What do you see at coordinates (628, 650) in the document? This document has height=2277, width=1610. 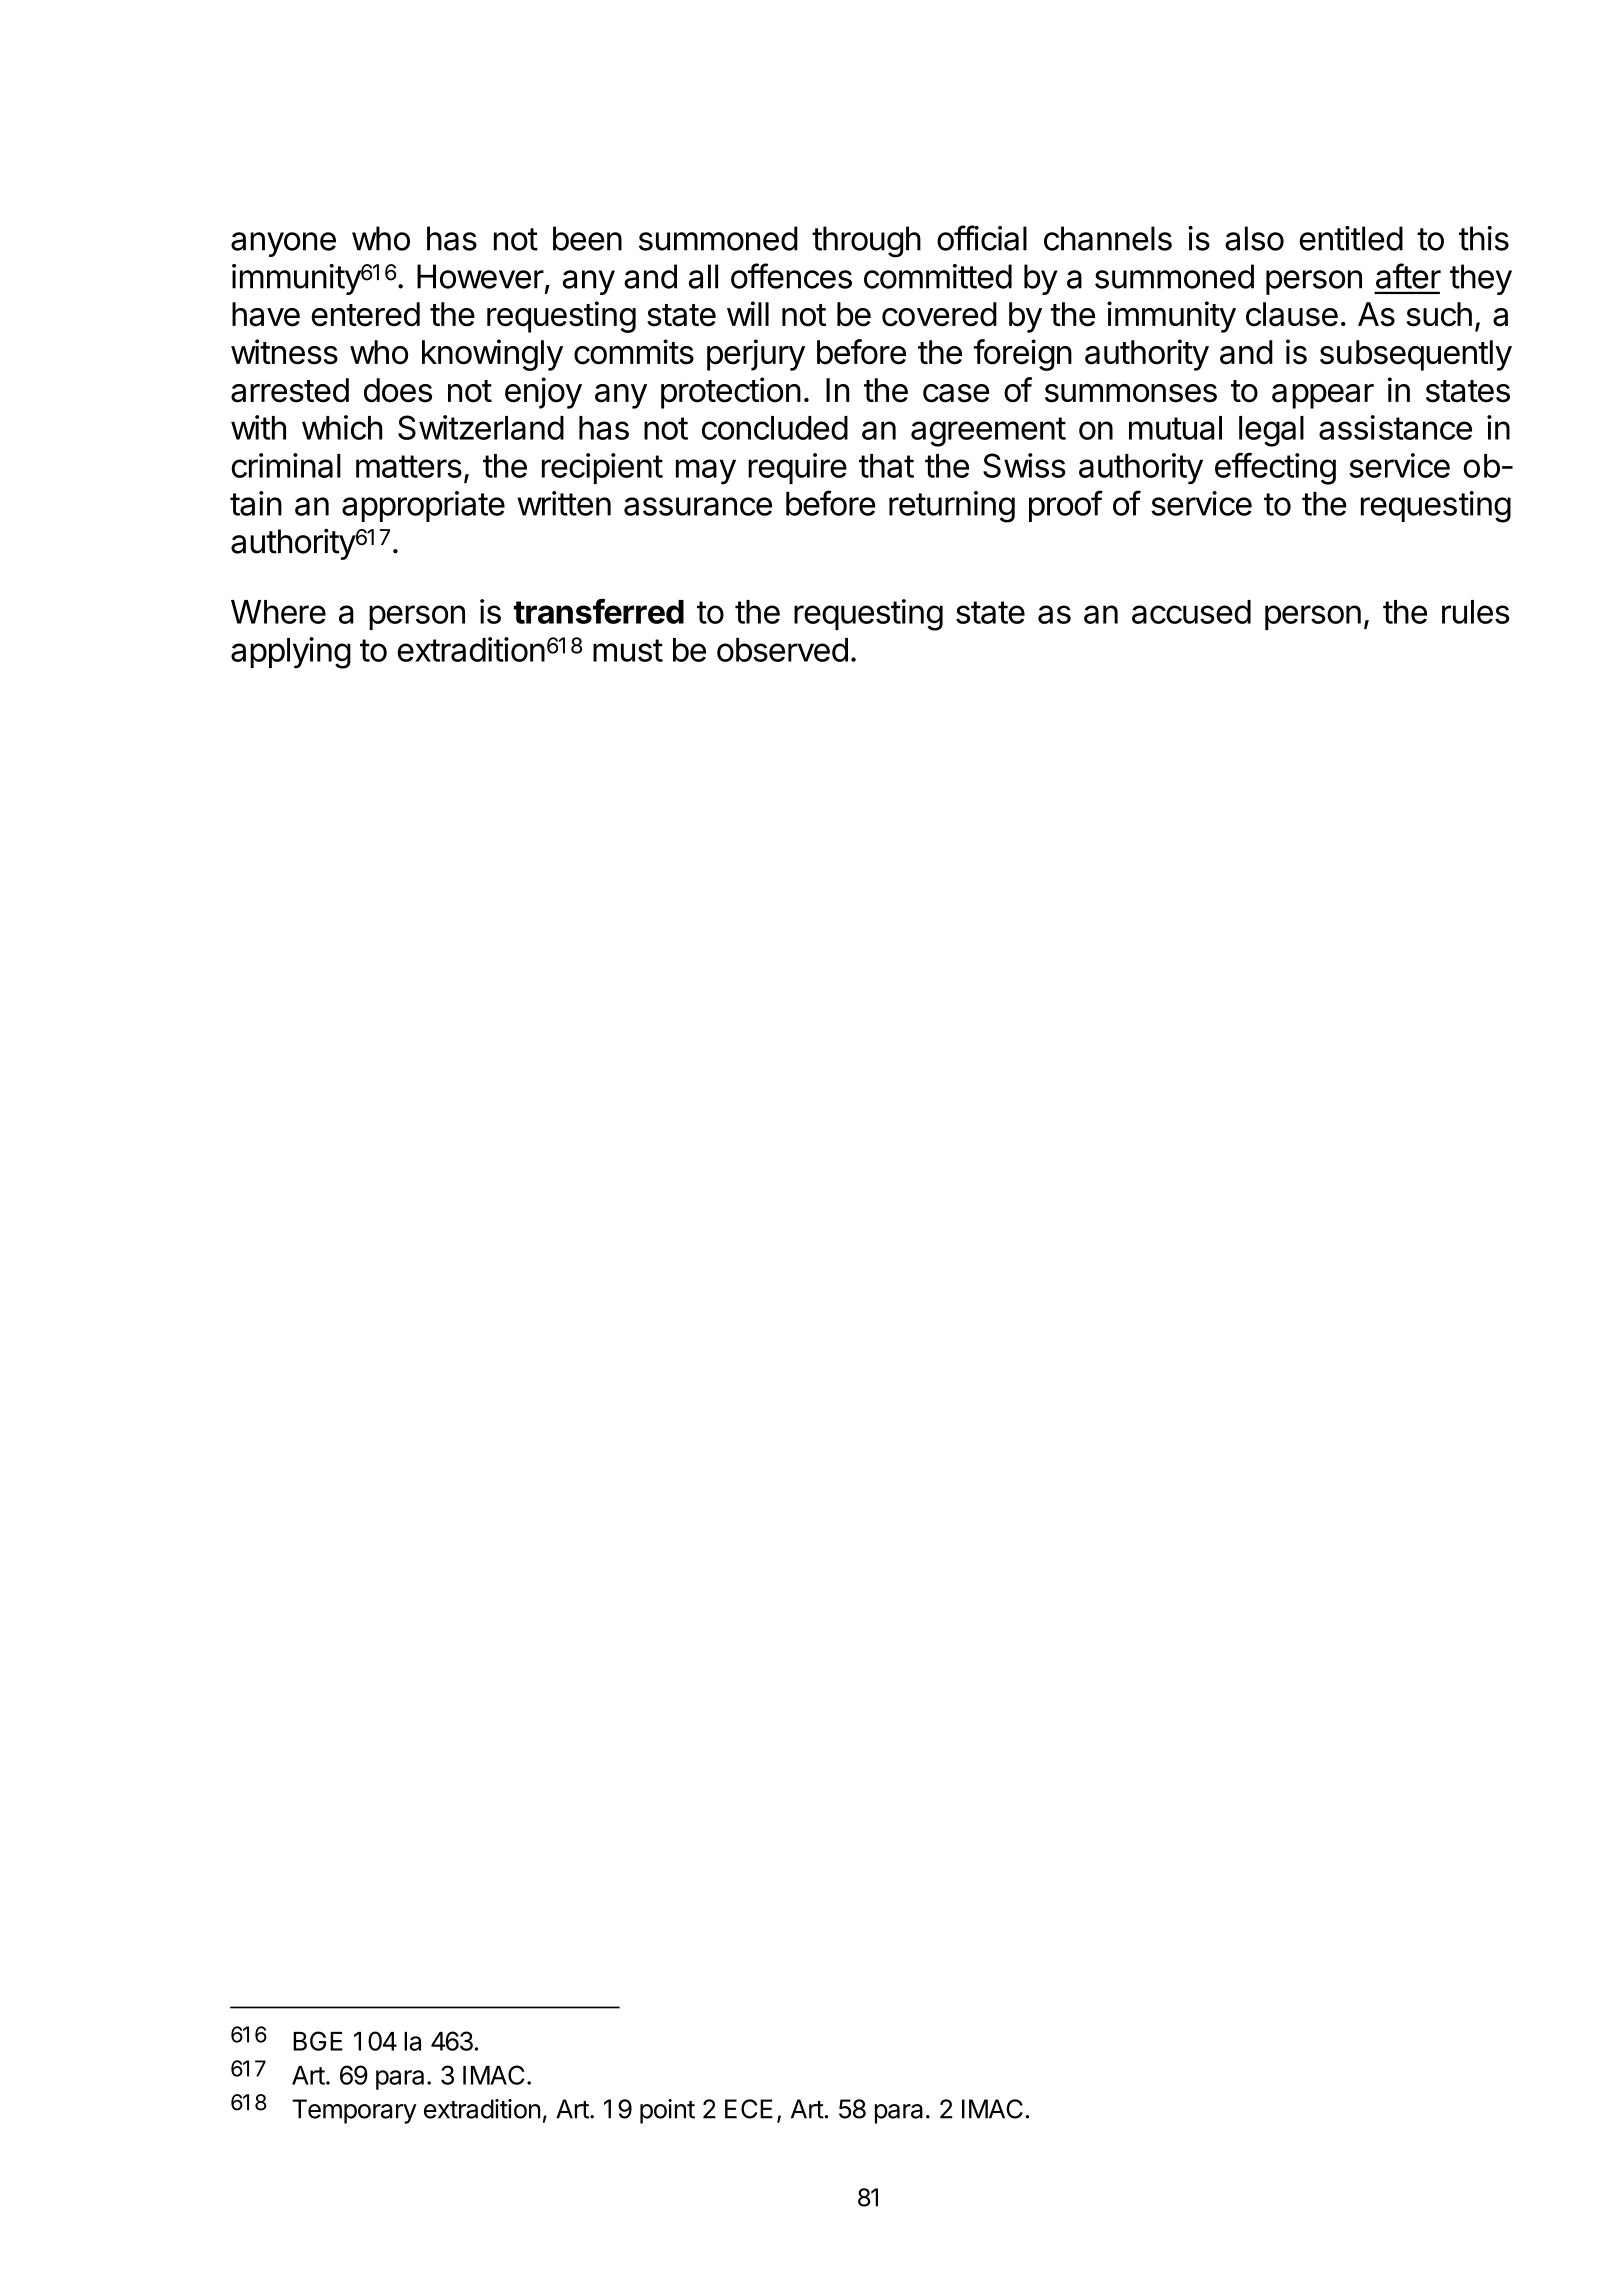 I see `must` at bounding box center [628, 650].
